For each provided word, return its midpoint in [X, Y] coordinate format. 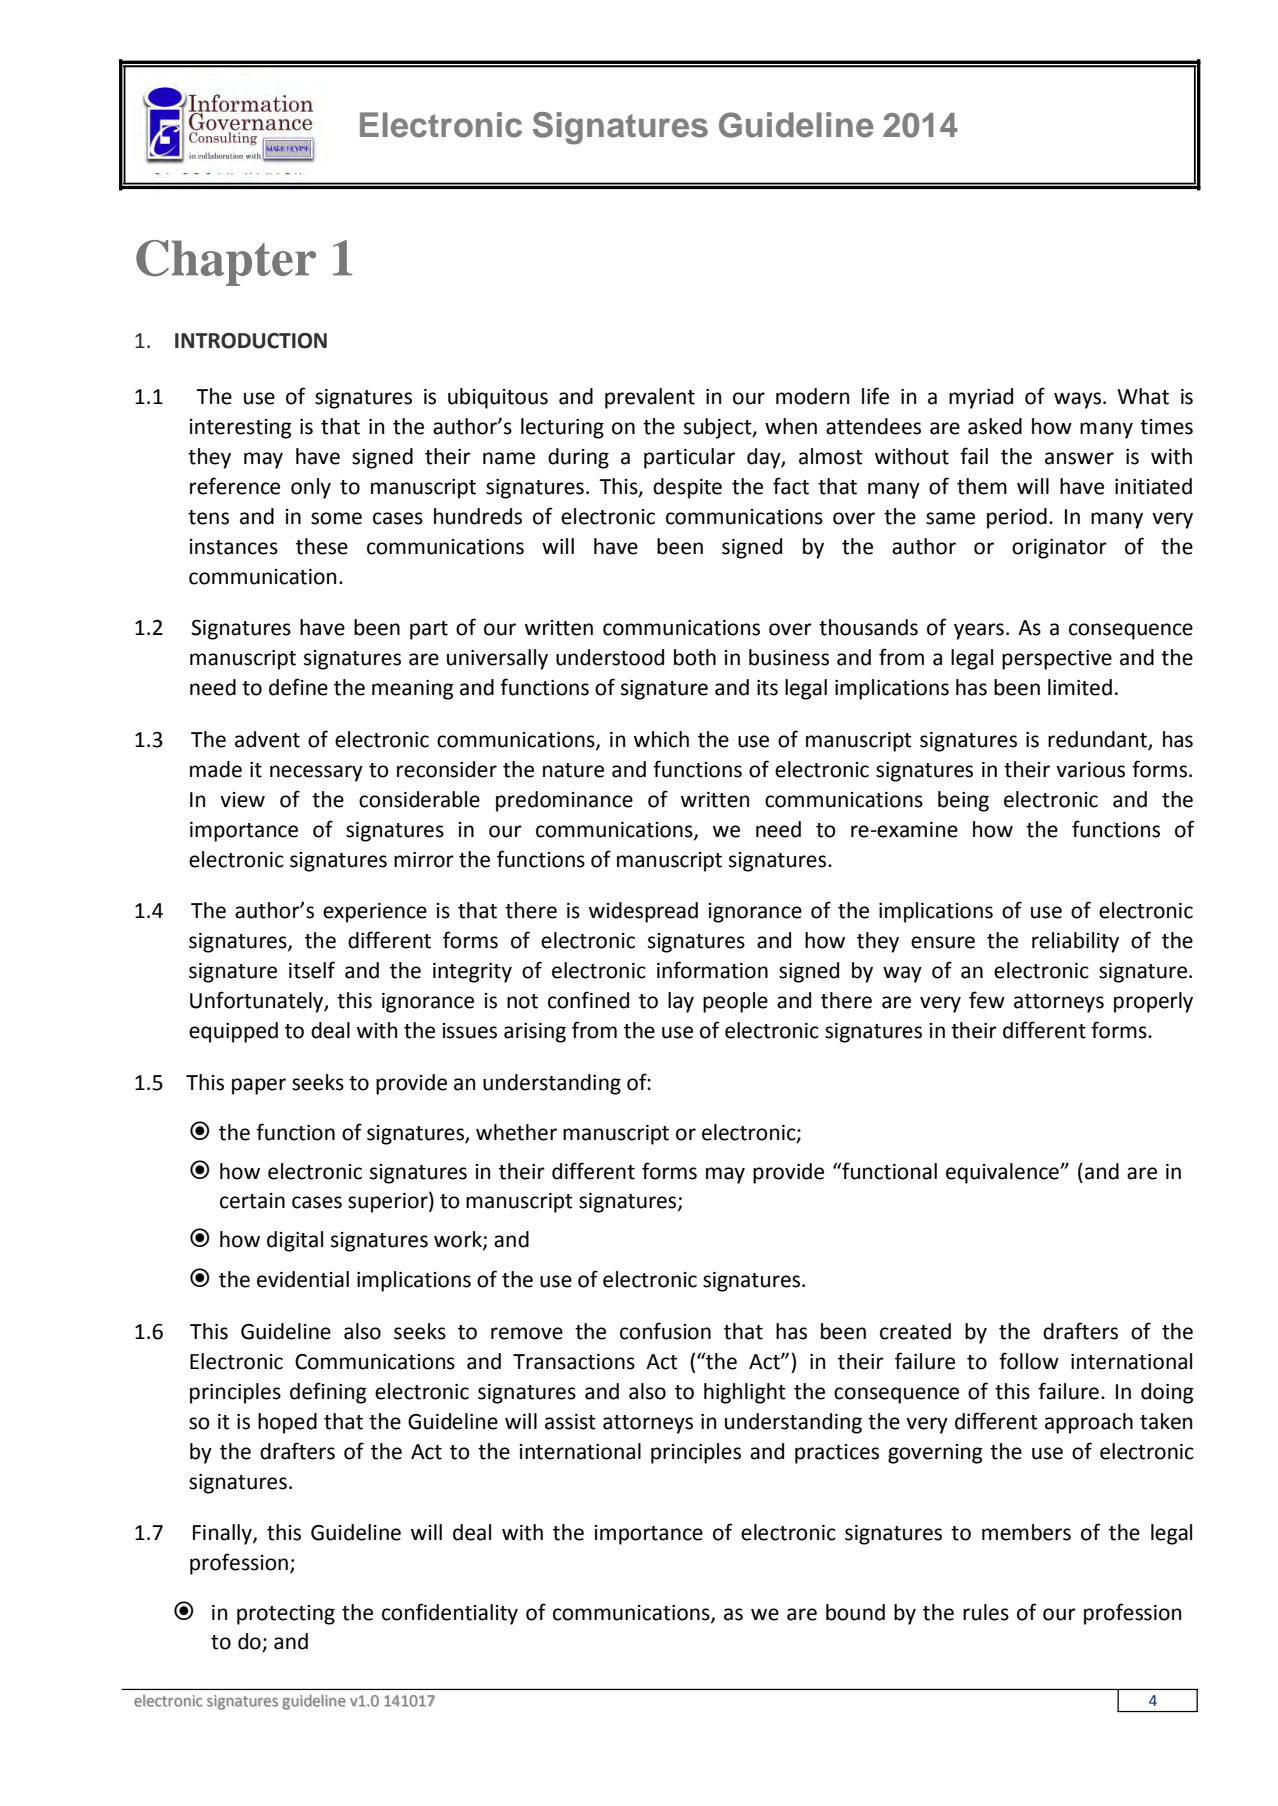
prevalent [650, 398]
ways [1079, 400]
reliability [1075, 942]
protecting [286, 1615]
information [712, 970]
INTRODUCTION [251, 341]
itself [312, 970]
